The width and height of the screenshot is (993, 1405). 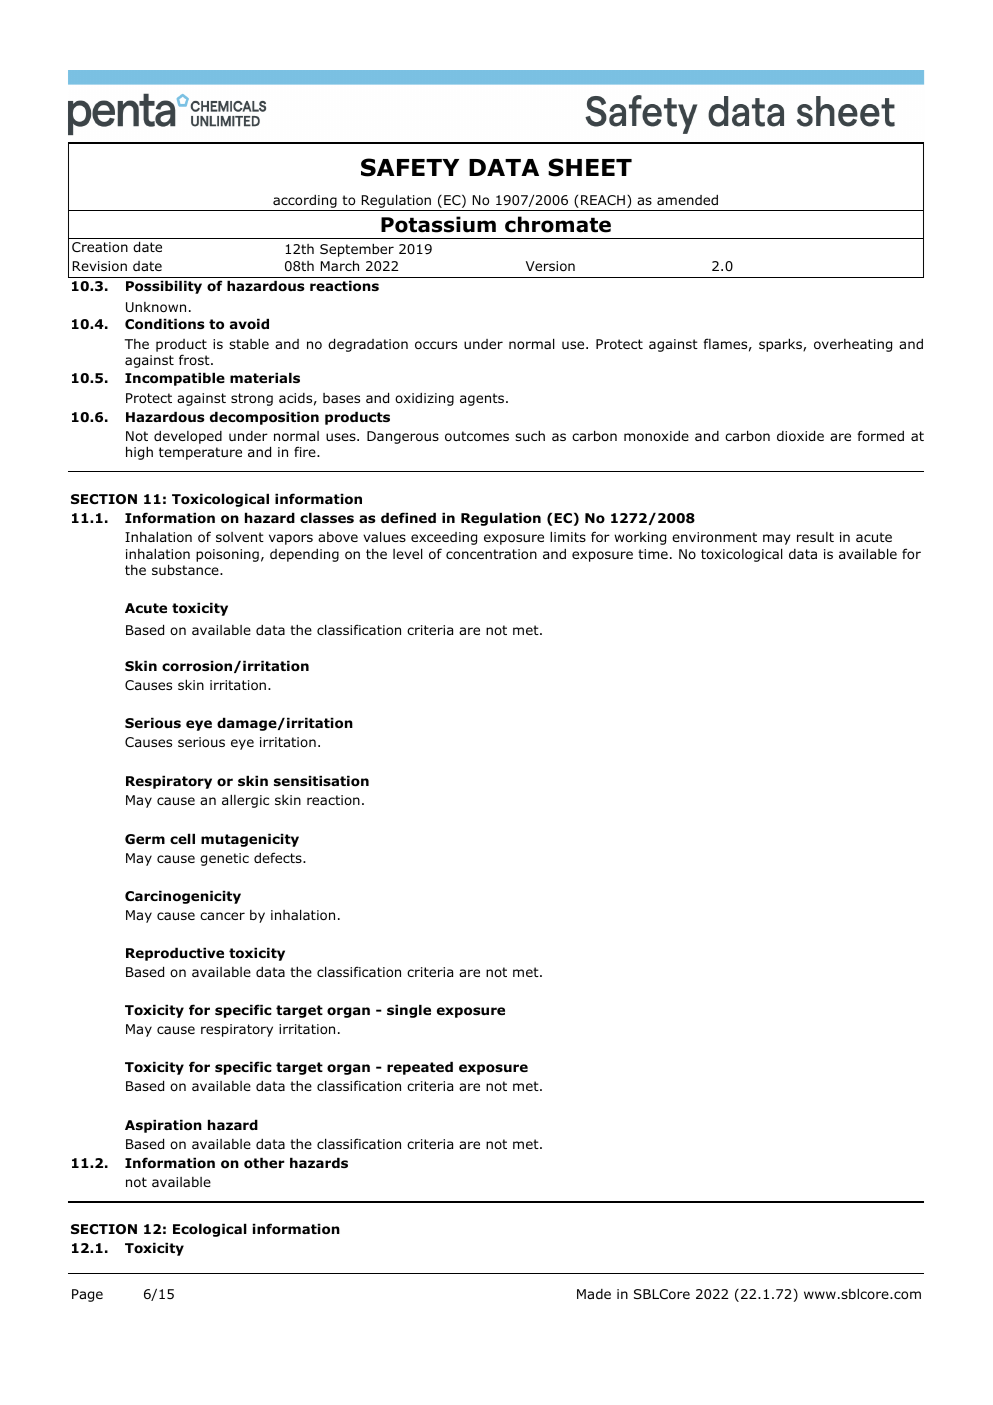 What do you see at coordinates (438, 224) in the screenshot?
I see `Potassium` at bounding box center [438, 224].
